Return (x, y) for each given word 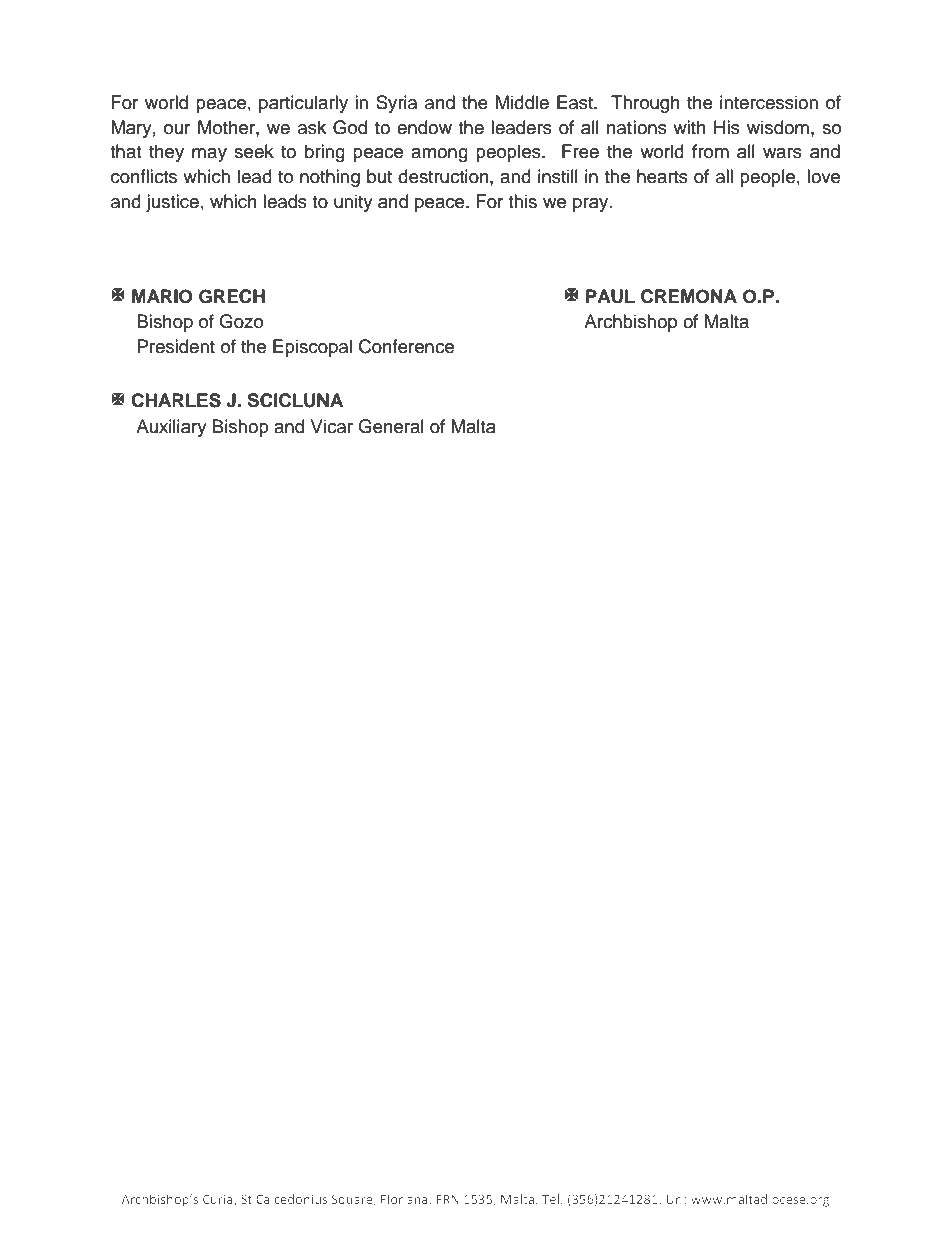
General (391, 426)
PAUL (610, 296)
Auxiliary (171, 428)
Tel (552, 1199)
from (710, 151)
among (439, 155)
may (209, 155)
